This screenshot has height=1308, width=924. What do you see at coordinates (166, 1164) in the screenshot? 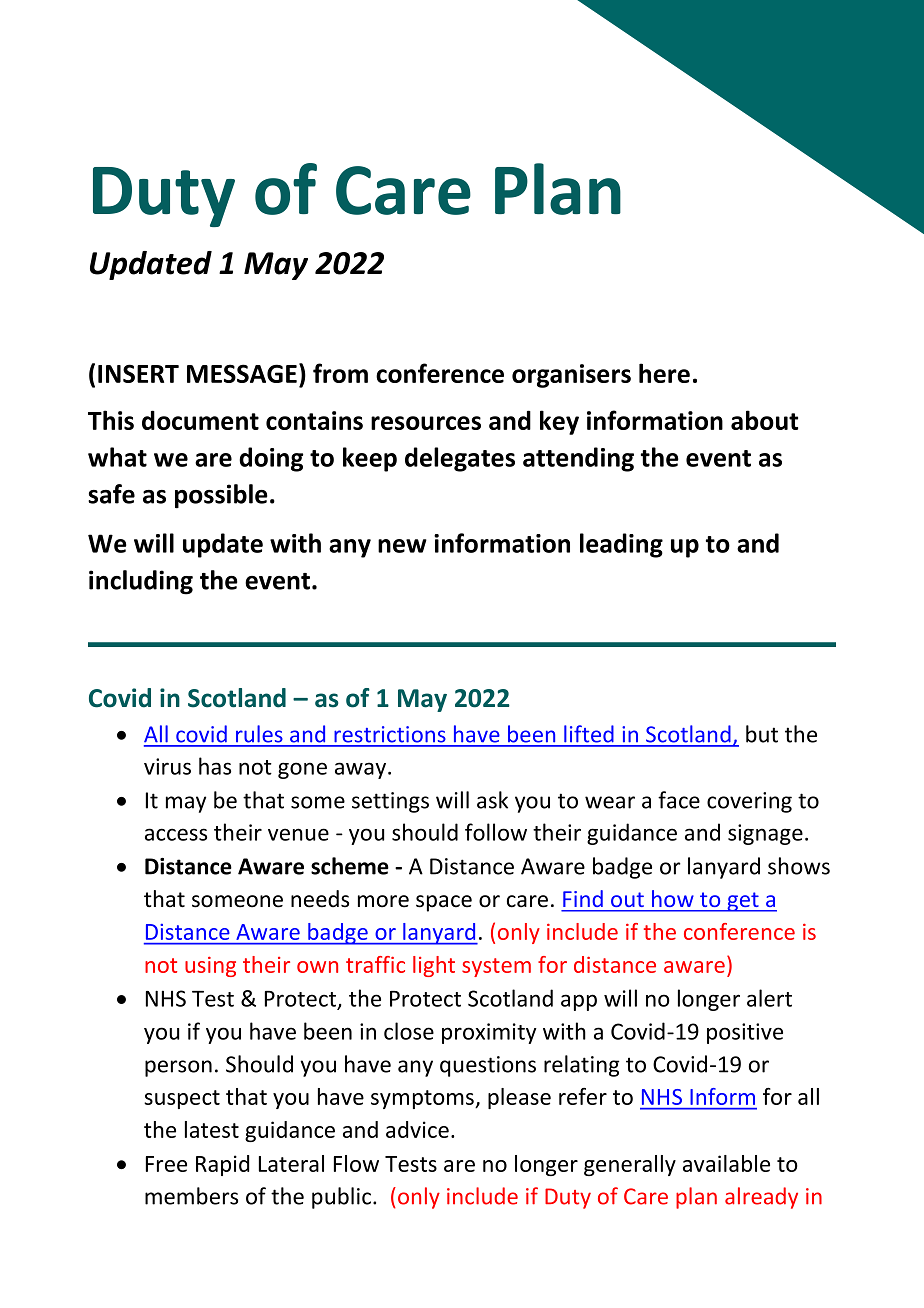
I see `Free` at bounding box center [166, 1164].
